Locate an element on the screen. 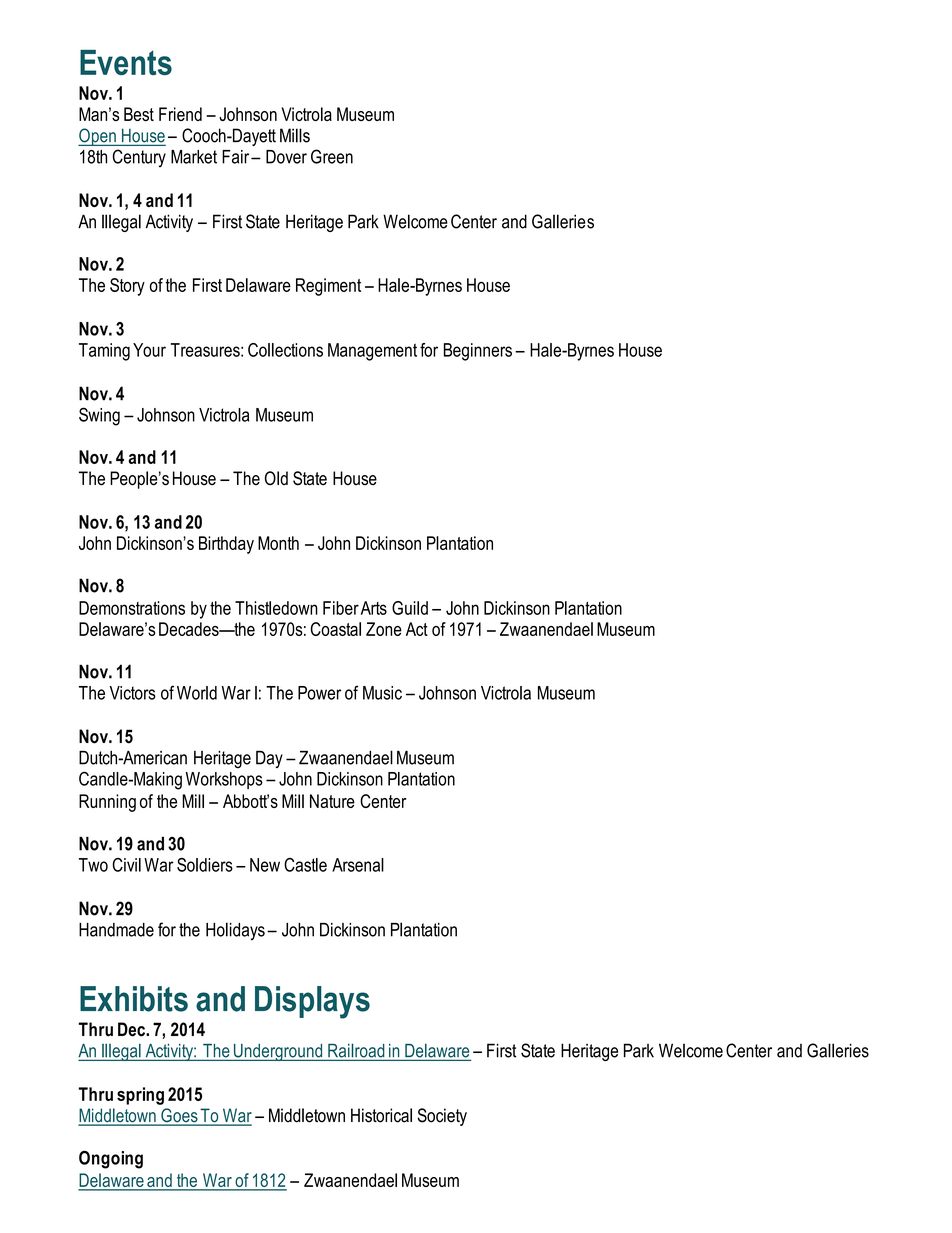 The height and width of the screenshot is (1233, 952). spring is located at coordinates (140, 1096).
